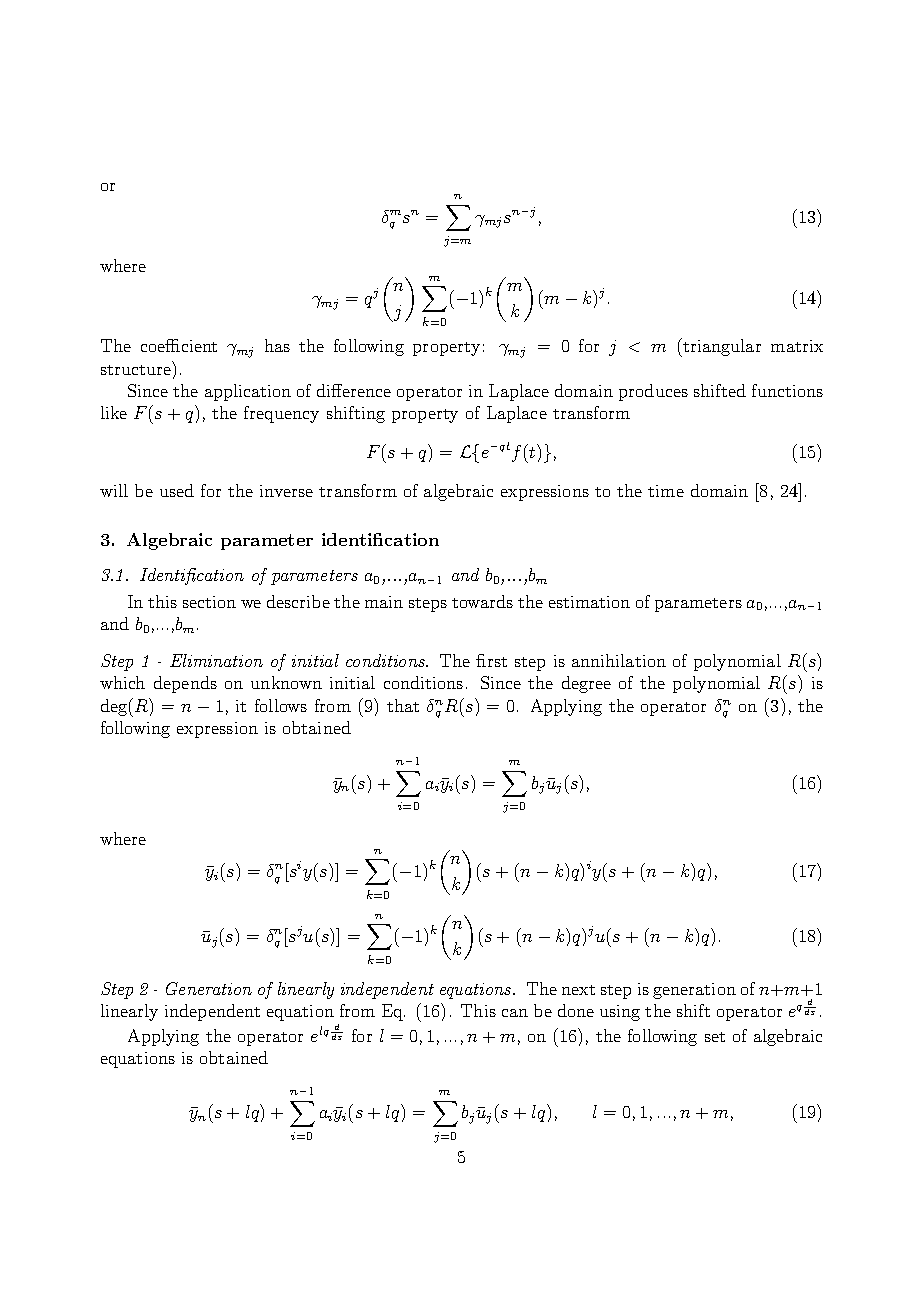 The width and height of the document is (924, 1308). Describe the element at coordinates (403, 705) in the document. I see `that` at that location.
